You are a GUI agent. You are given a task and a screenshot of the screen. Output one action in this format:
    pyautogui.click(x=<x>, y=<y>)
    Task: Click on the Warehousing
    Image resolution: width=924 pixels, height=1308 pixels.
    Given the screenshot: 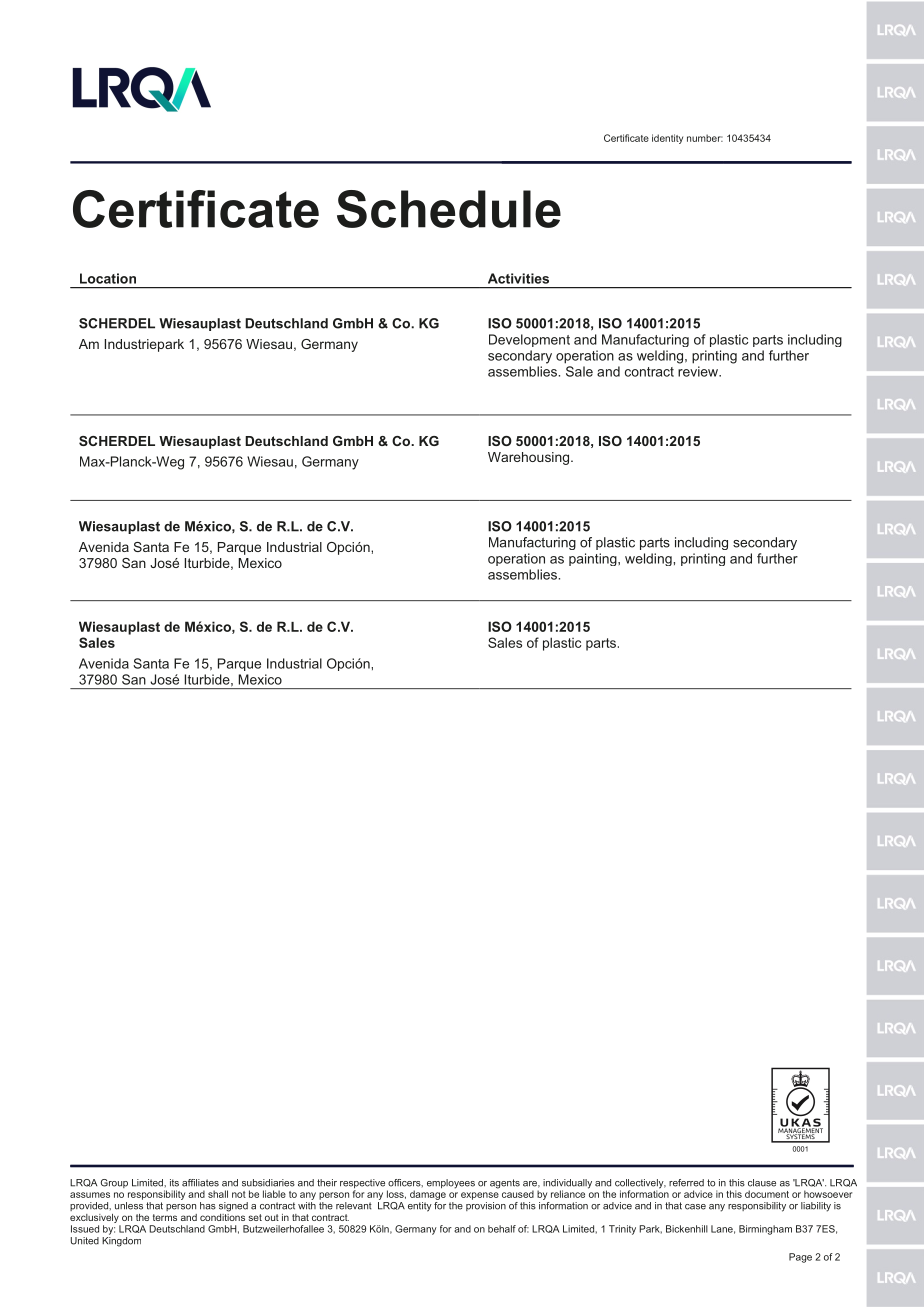 What is the action you would take?
    pyautogui.click(x=530, y=458)
